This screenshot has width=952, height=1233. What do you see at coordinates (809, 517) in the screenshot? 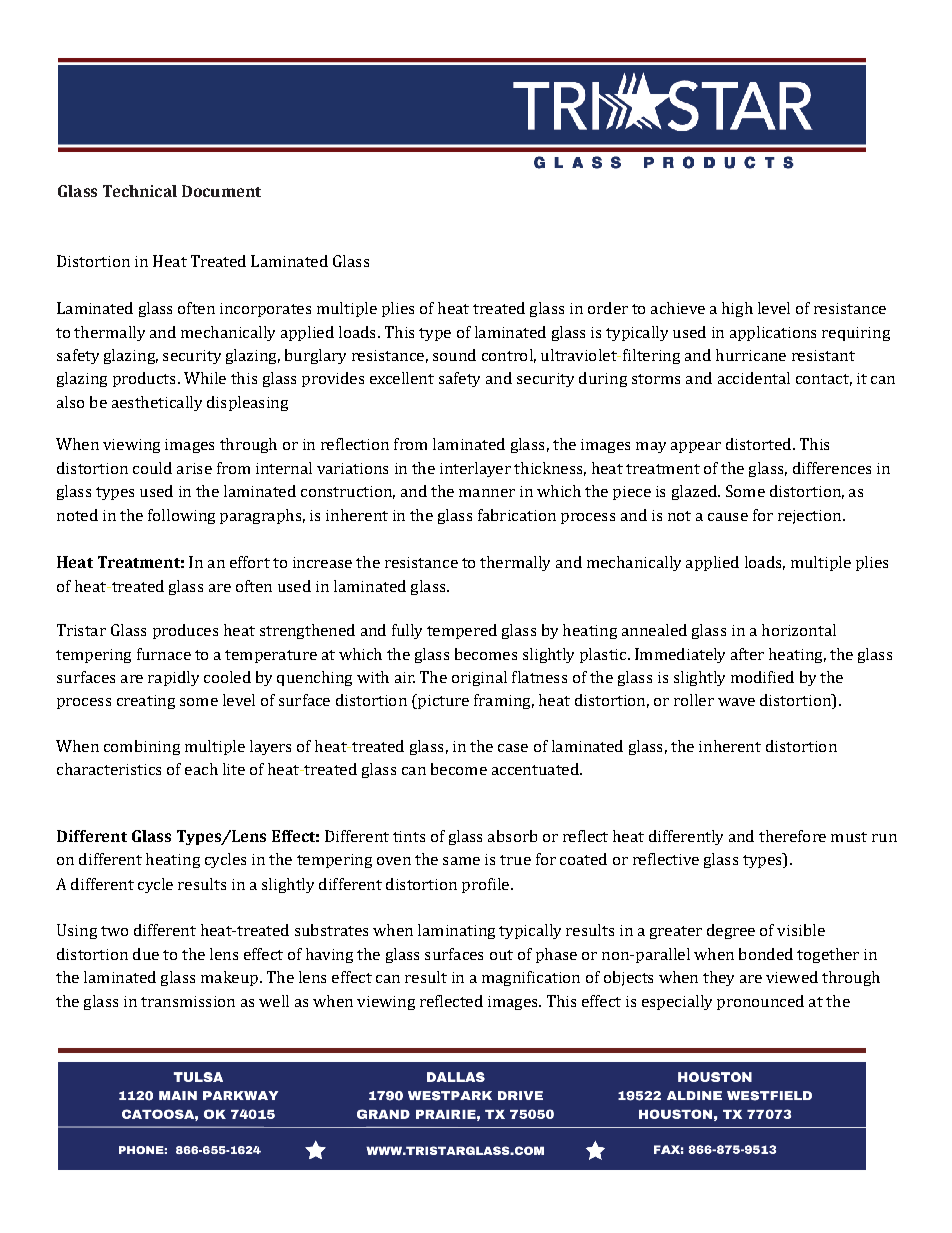
I see `rejection` at bounding box center [809, 517].
